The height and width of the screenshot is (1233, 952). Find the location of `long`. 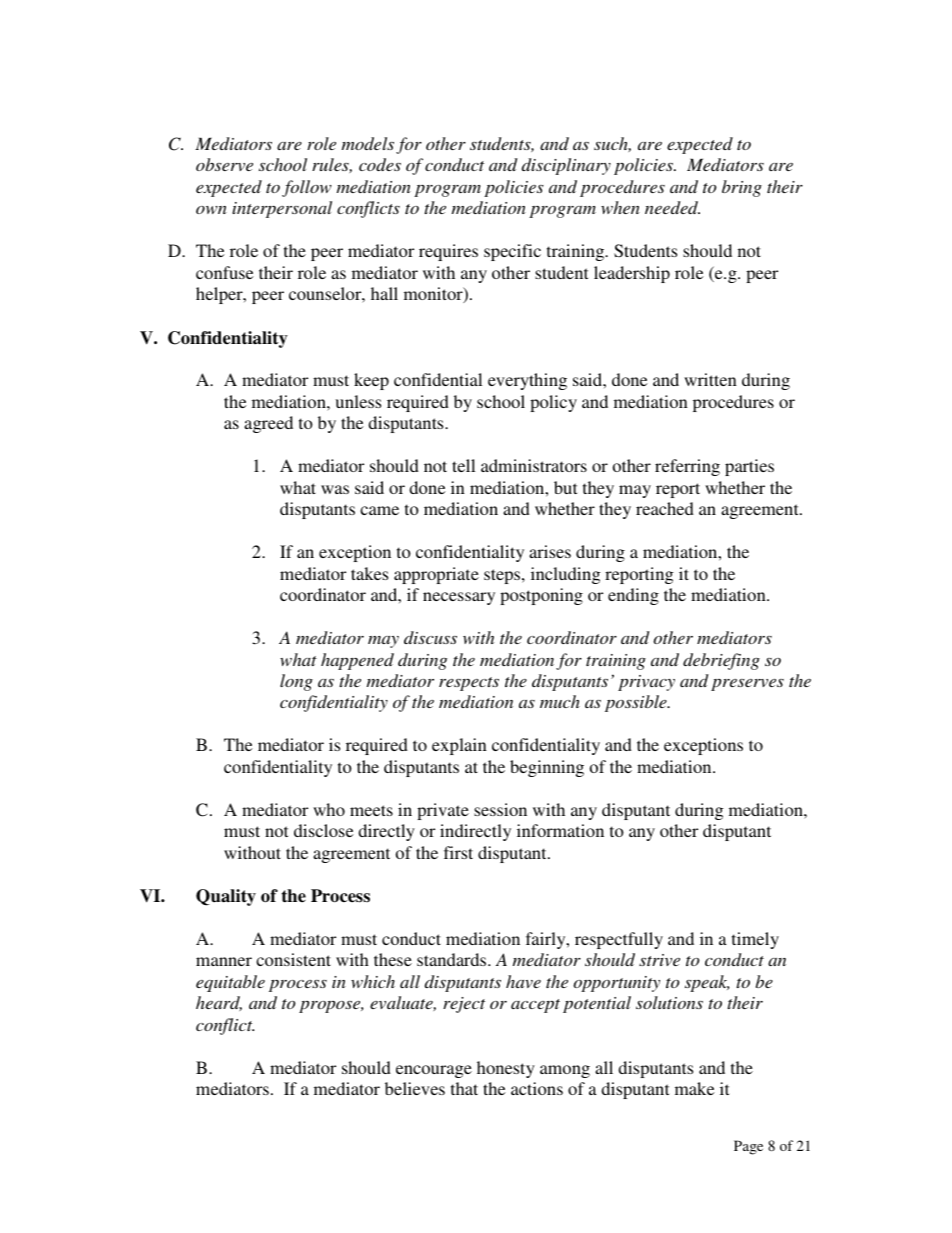

long is located at coordinates (296, 682).
